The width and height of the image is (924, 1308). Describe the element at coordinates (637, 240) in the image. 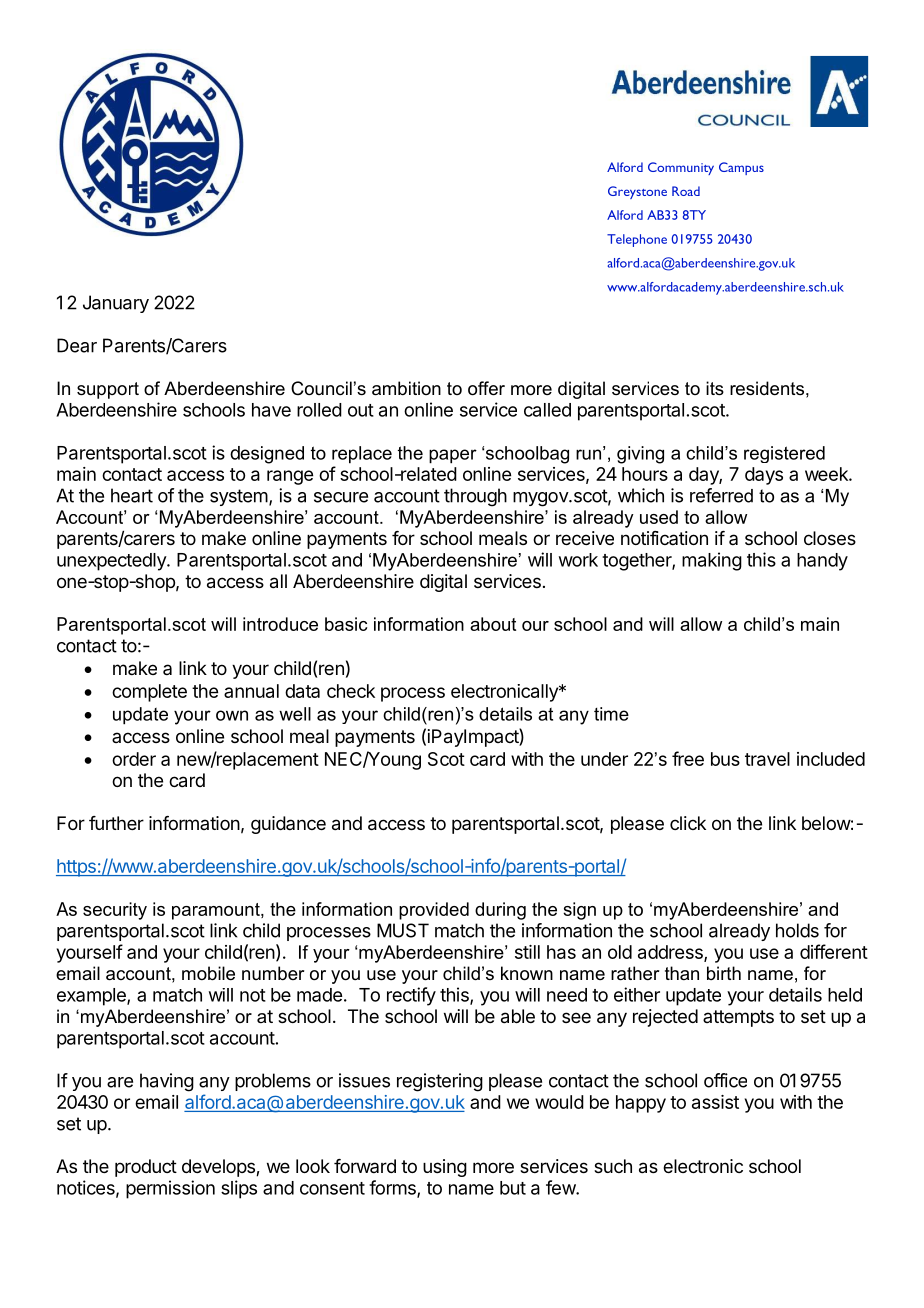

I see `Telephone` at that location.
